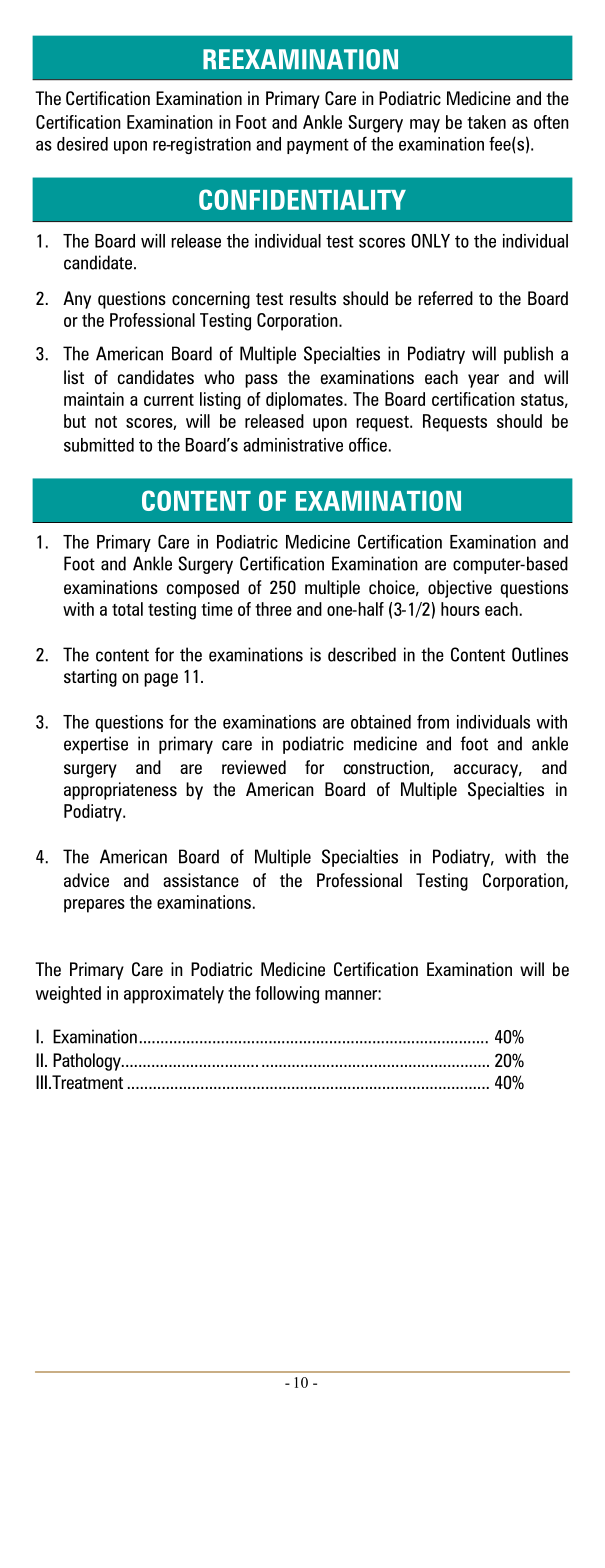 The height and width of the page is (1568, 605). Describe the element at coordinates (174, 995) in the page. I see `approximately` at that location.
